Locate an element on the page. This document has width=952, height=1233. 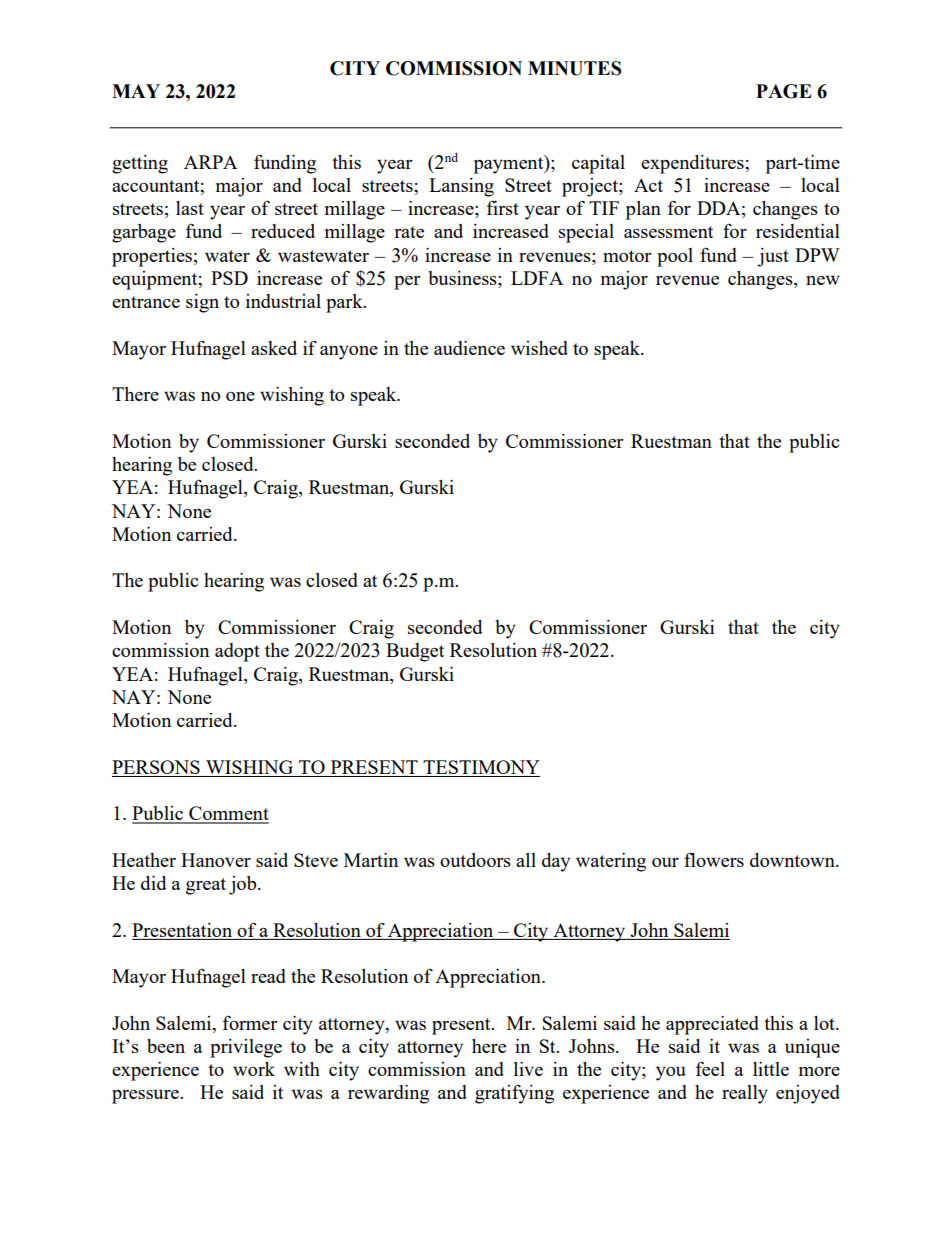
Budget is located at coordinates (415, 652).
